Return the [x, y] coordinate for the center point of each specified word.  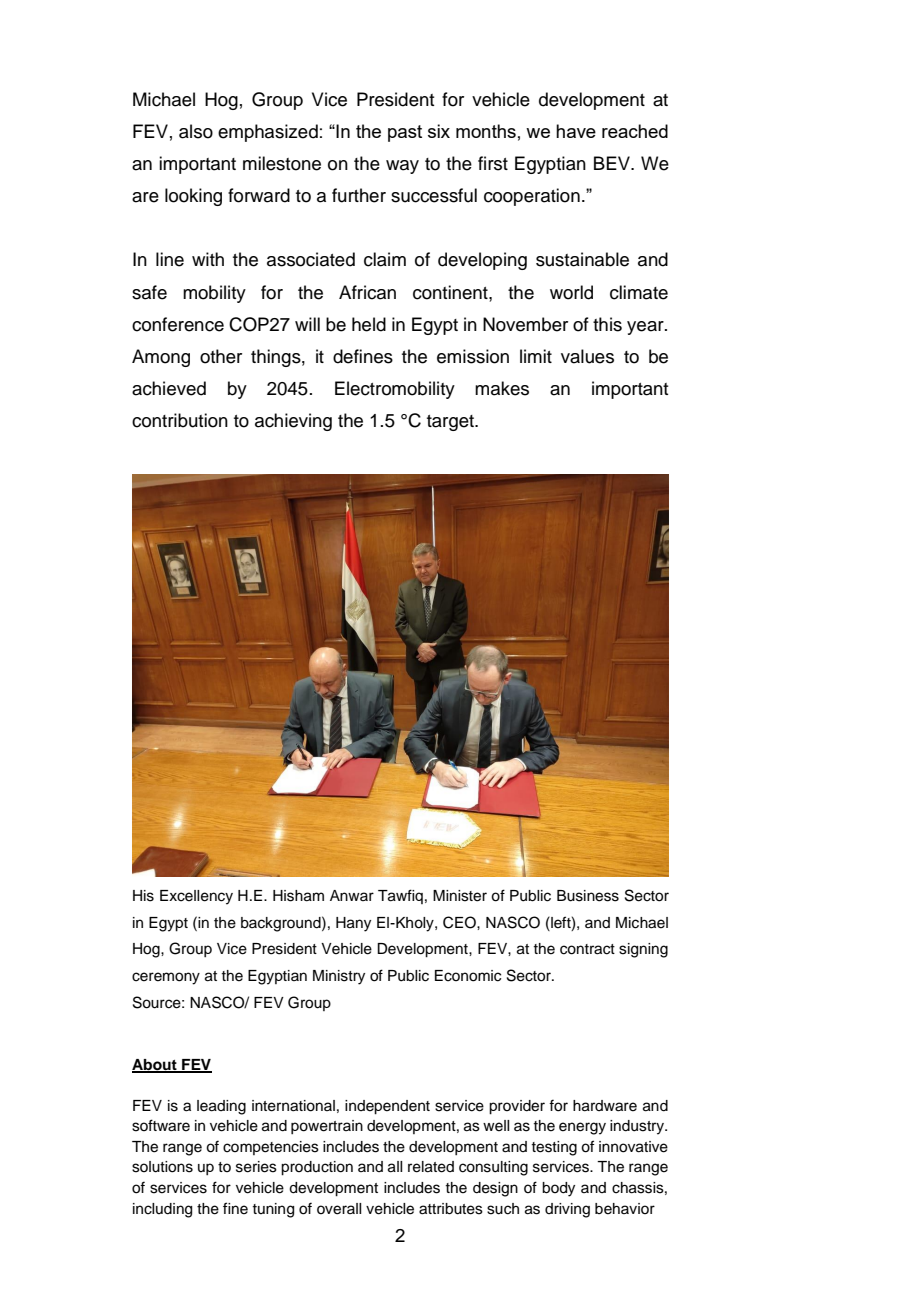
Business [588, 896]
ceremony [166, 978]
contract [587, 949]
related [431, 1167]
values [587, 356]
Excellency [196, 897]
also [196, 131]
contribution [180, 420]
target [451, 423]
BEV [613, 163]
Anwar [352, 895]
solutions [162, 1167]
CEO [460, 922]
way [402, 167]
